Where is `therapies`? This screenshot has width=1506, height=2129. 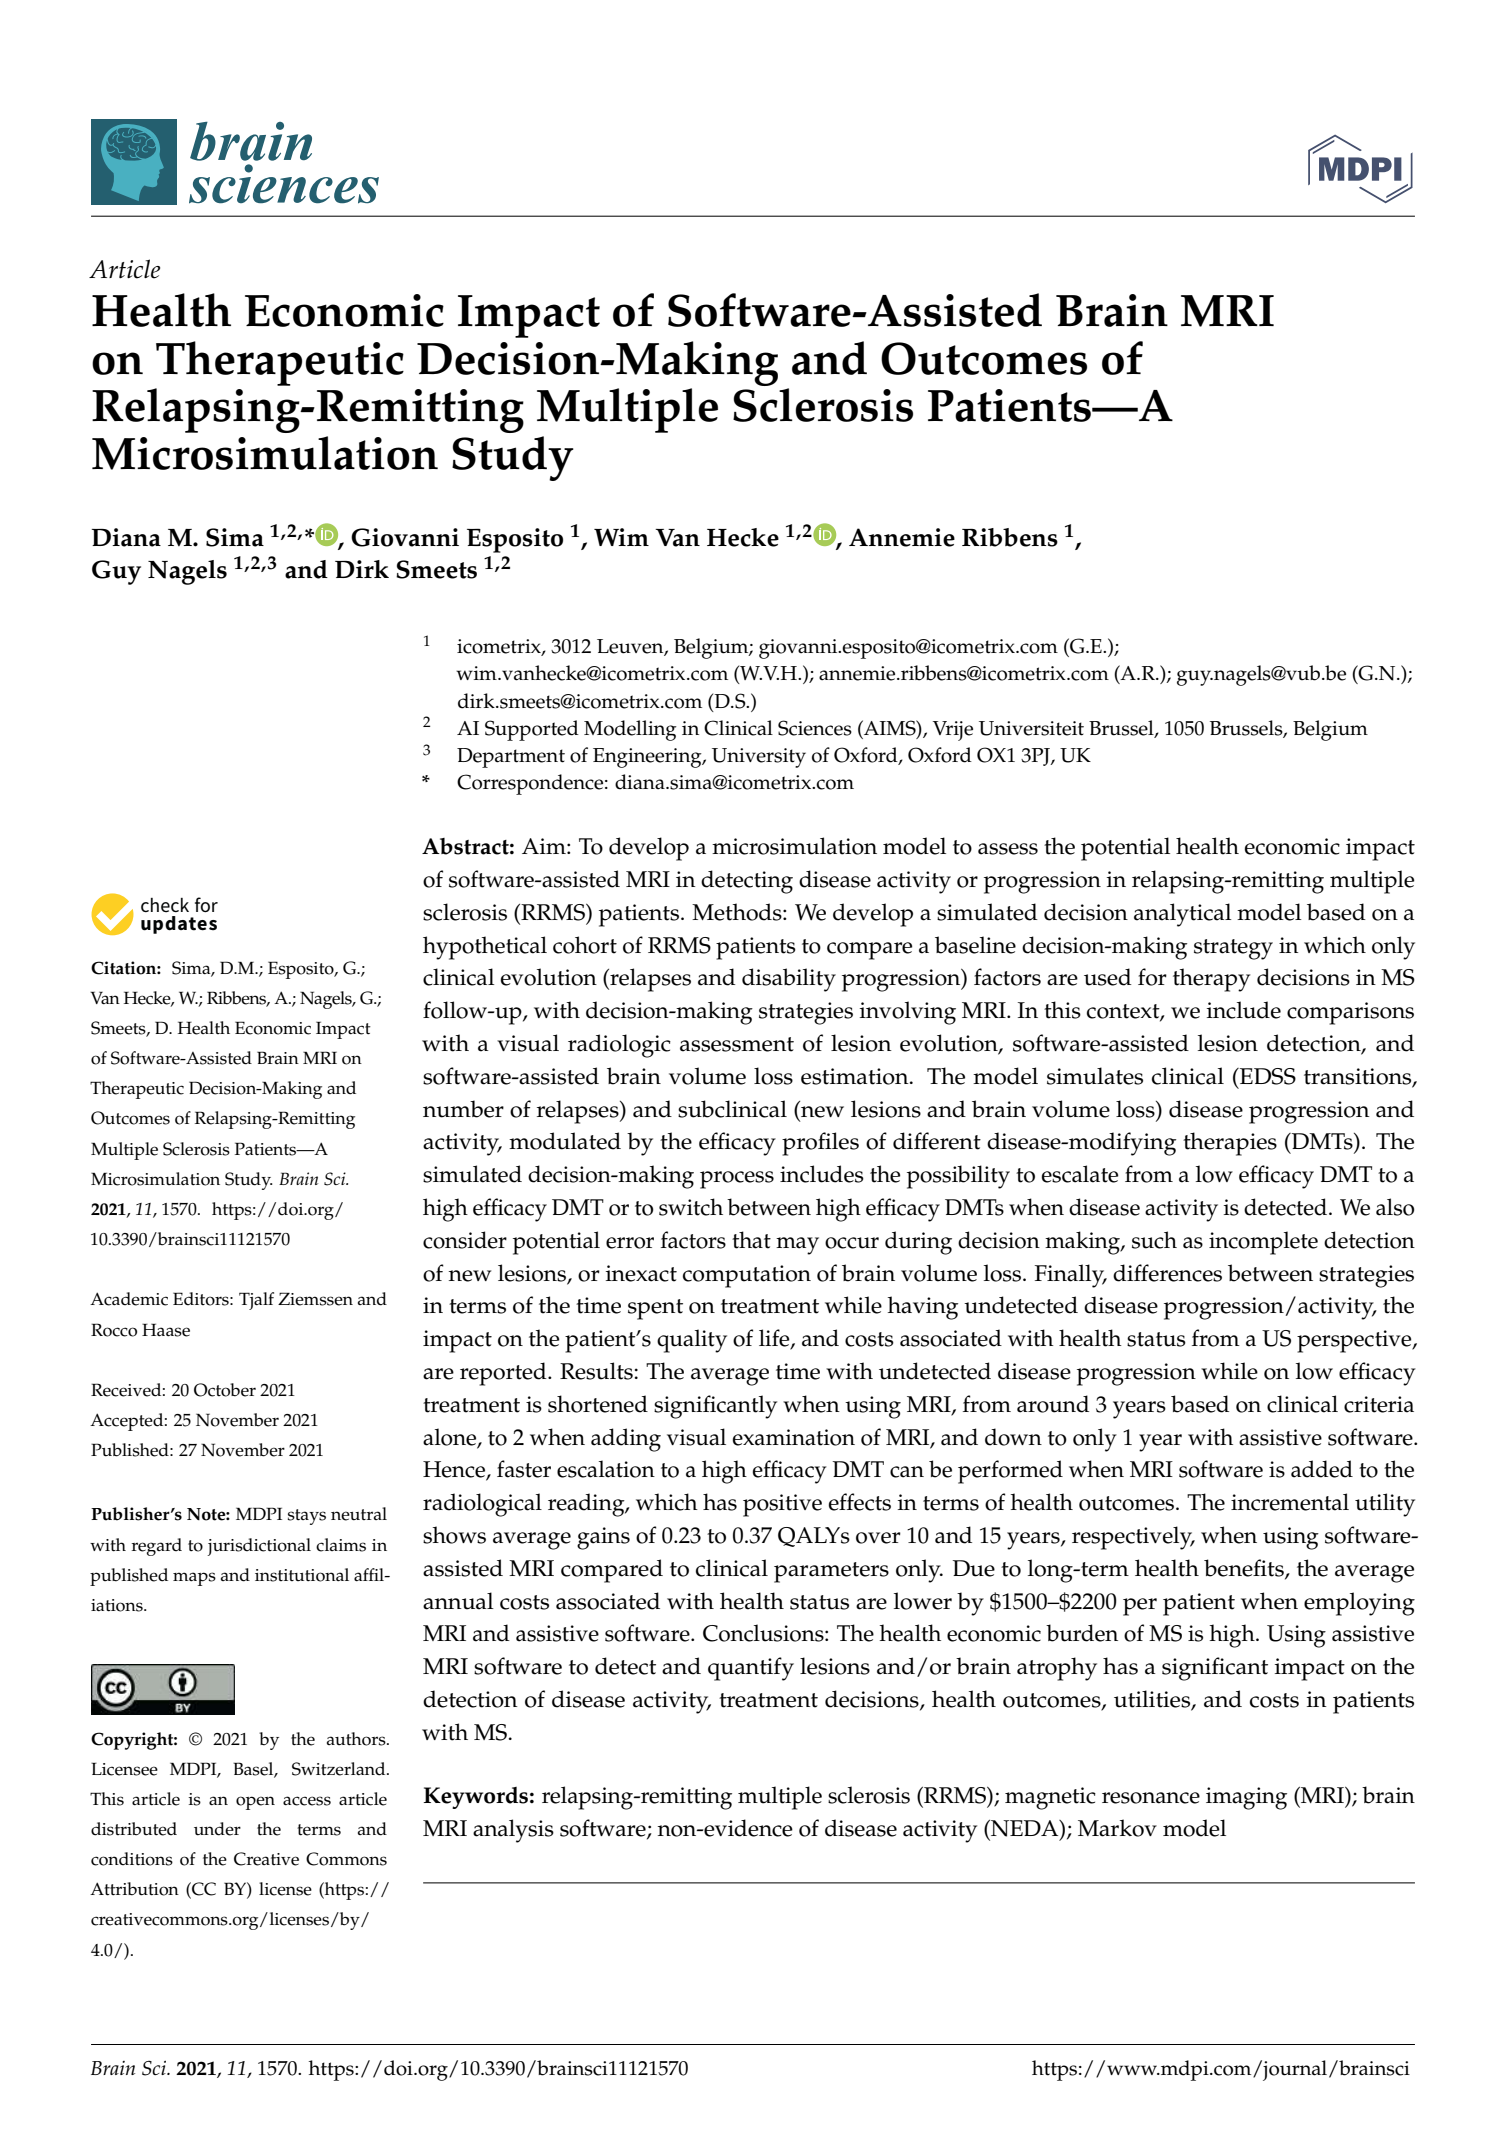 therapies is located at coordinates (1230, 1144).
